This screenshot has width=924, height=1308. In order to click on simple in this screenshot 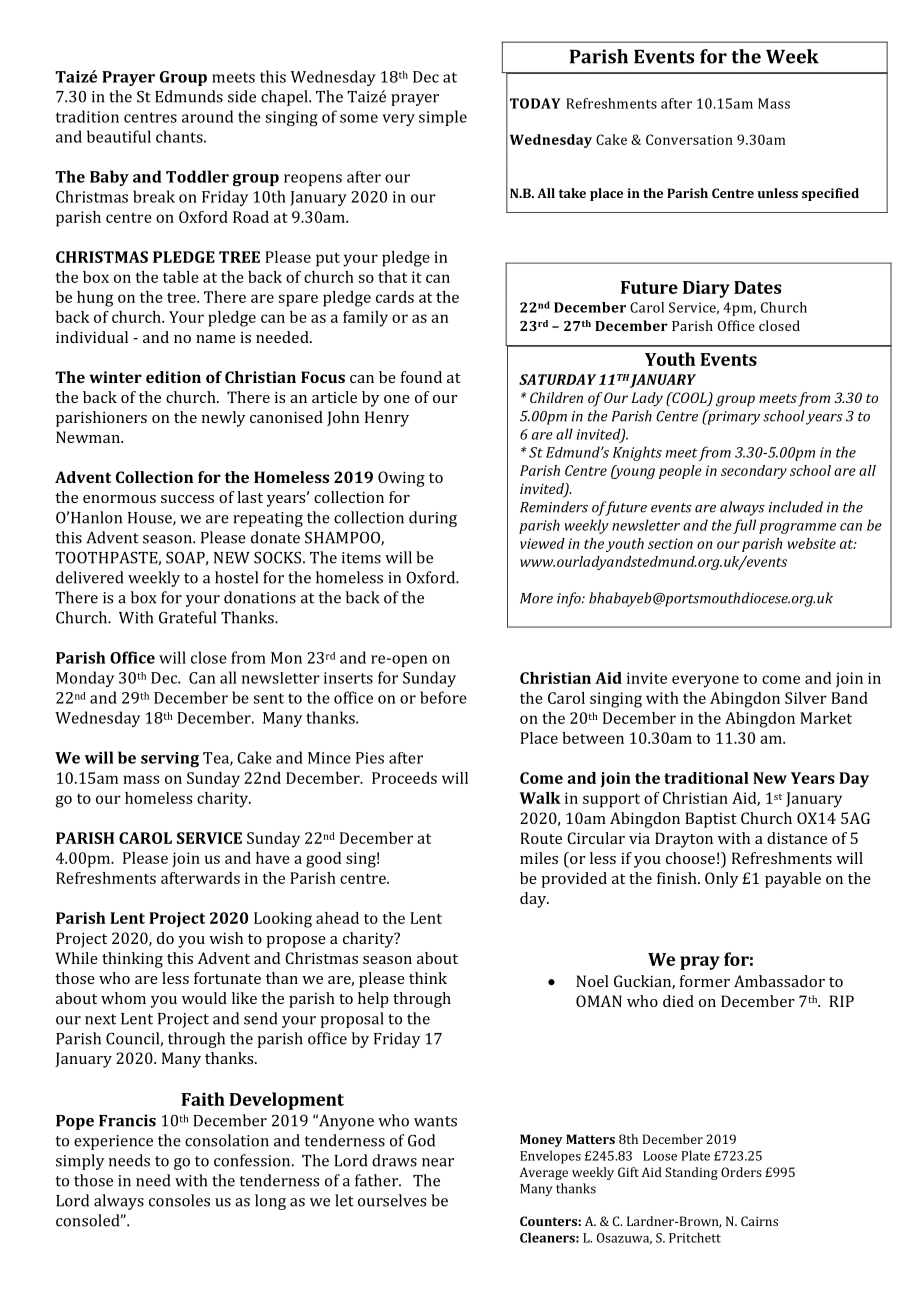, I will do `click(443, 118)`.
